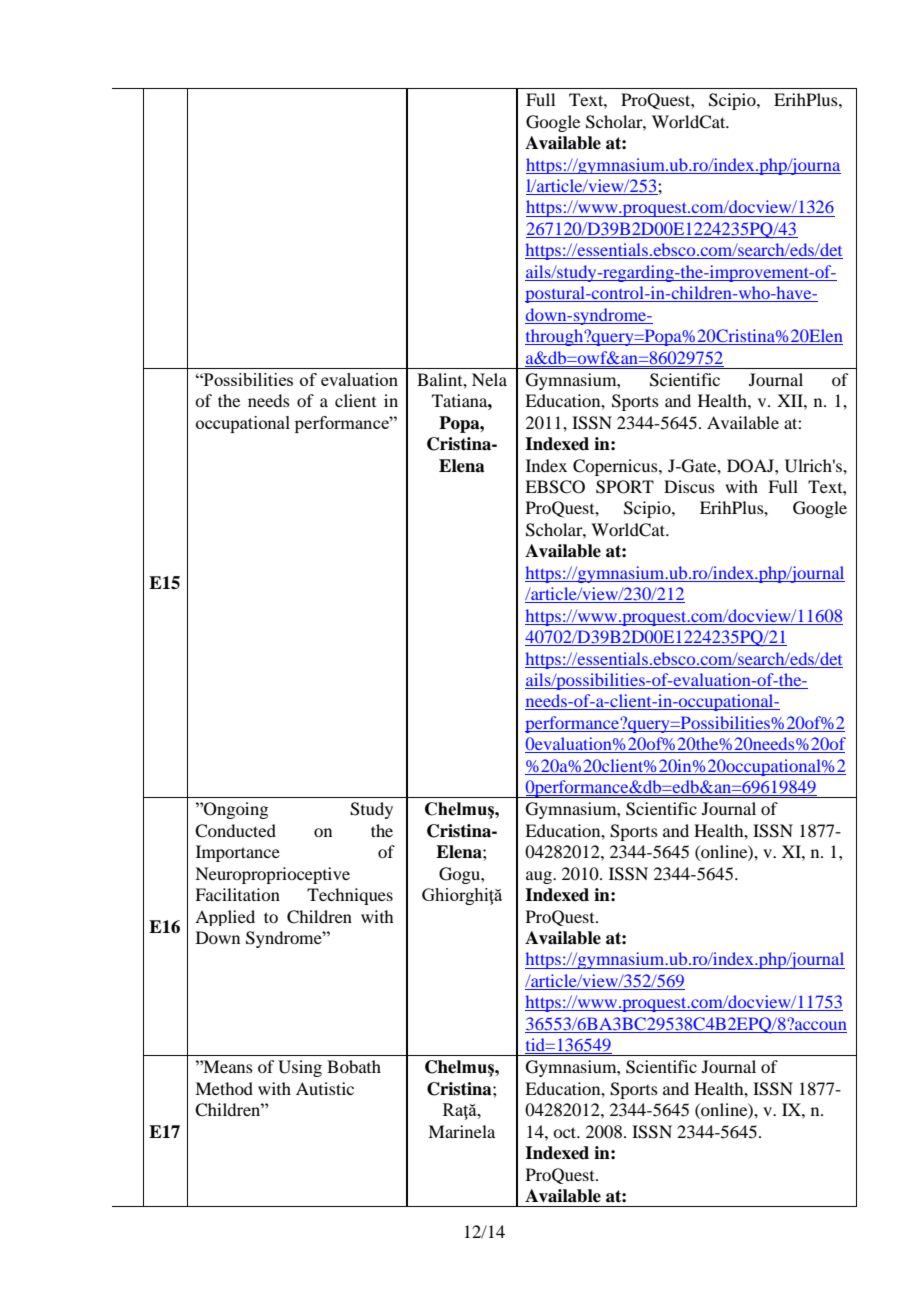  I want to click on oct, so click(566, 1132).
